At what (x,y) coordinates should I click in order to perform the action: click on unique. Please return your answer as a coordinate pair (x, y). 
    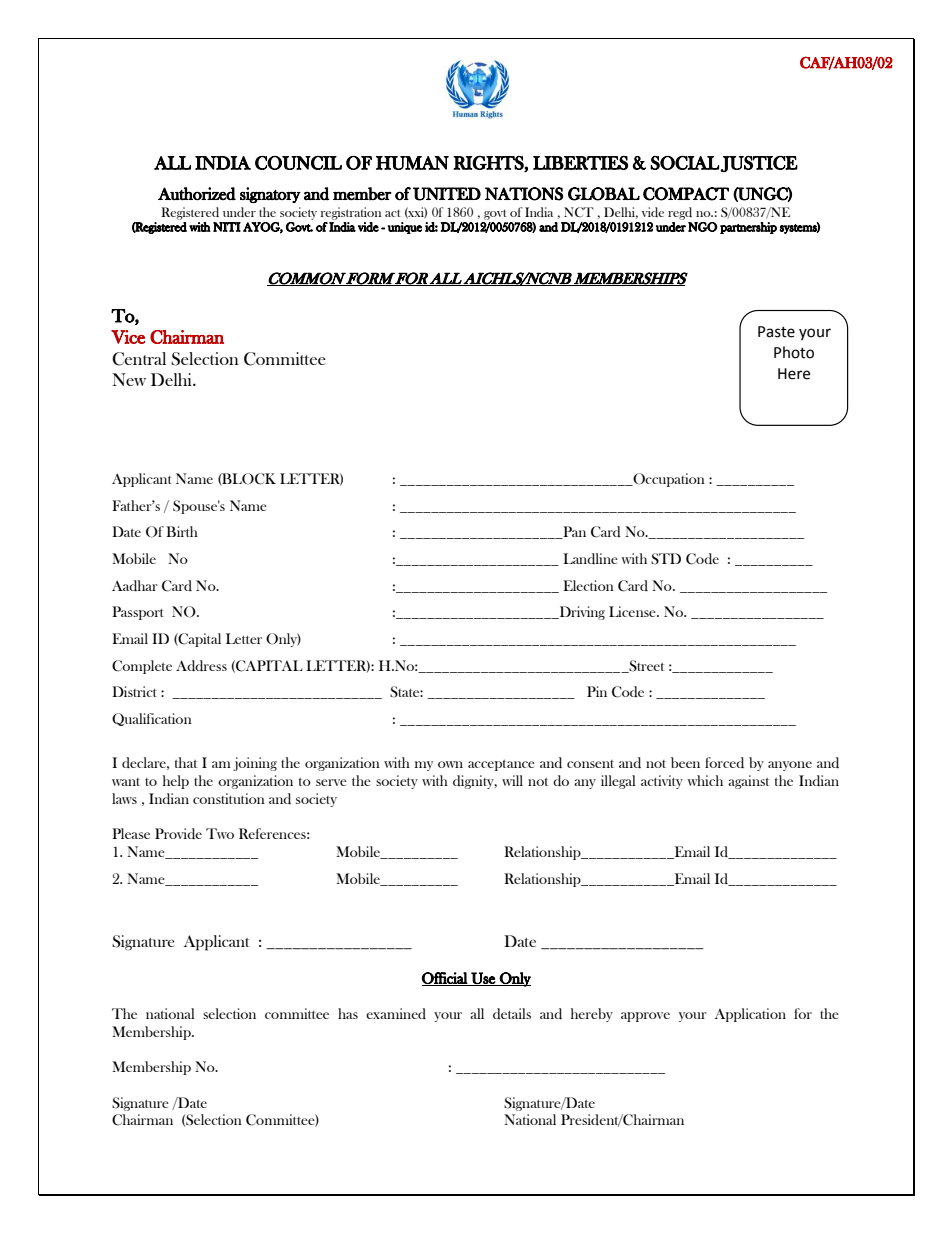
    Looking at the image, I should click on (405, 228).
